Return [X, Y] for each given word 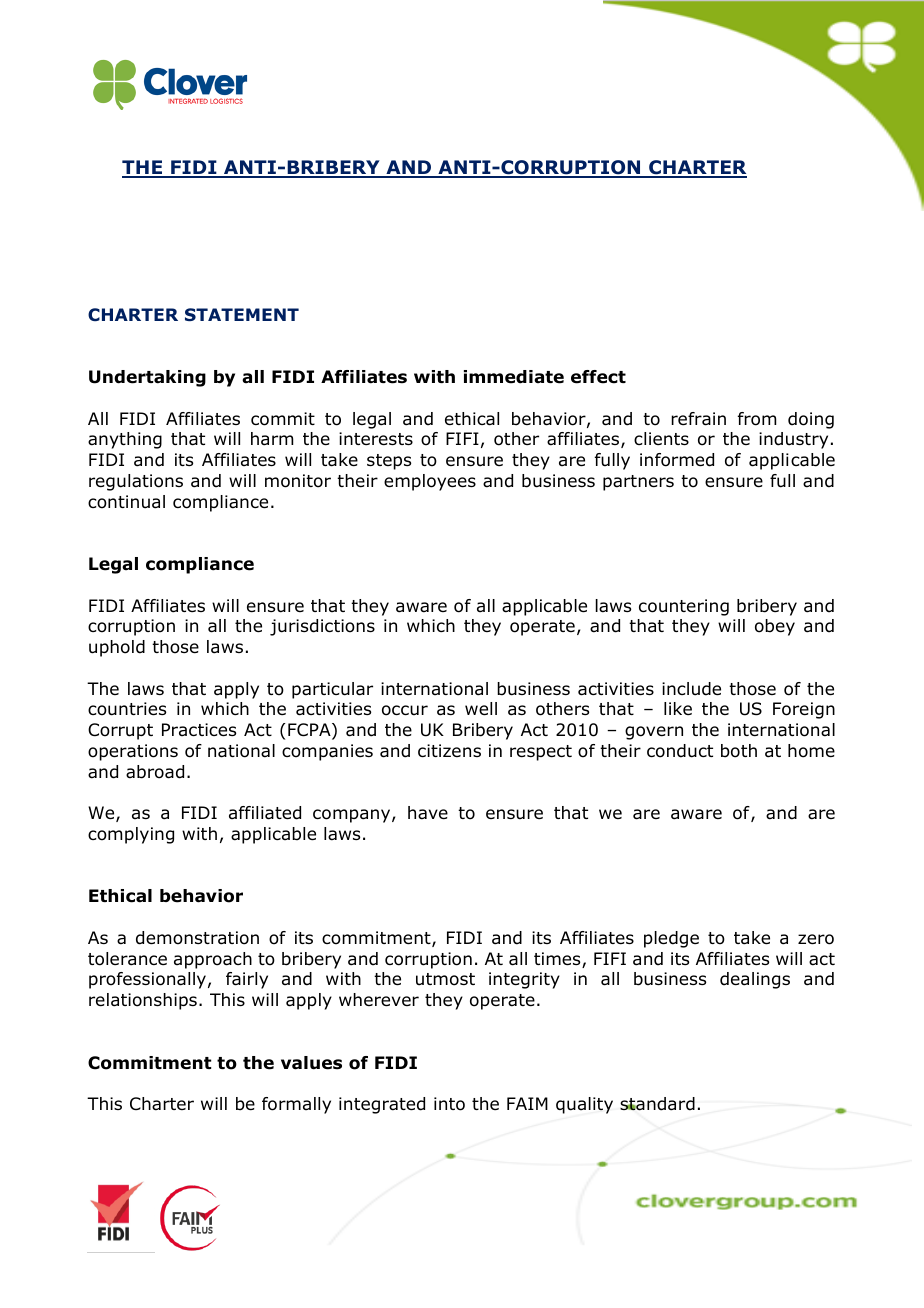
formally [296, 1105]
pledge [671, 939]
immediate [514, 377]
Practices [199, 730]
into [449, 1104]
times [558, 960]
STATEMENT [242, 314]
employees [430, 482]
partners [638, 483]
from [757, 419]
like [678, 708]
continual [126, 502]
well [481, 709]
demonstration [197, 938]
